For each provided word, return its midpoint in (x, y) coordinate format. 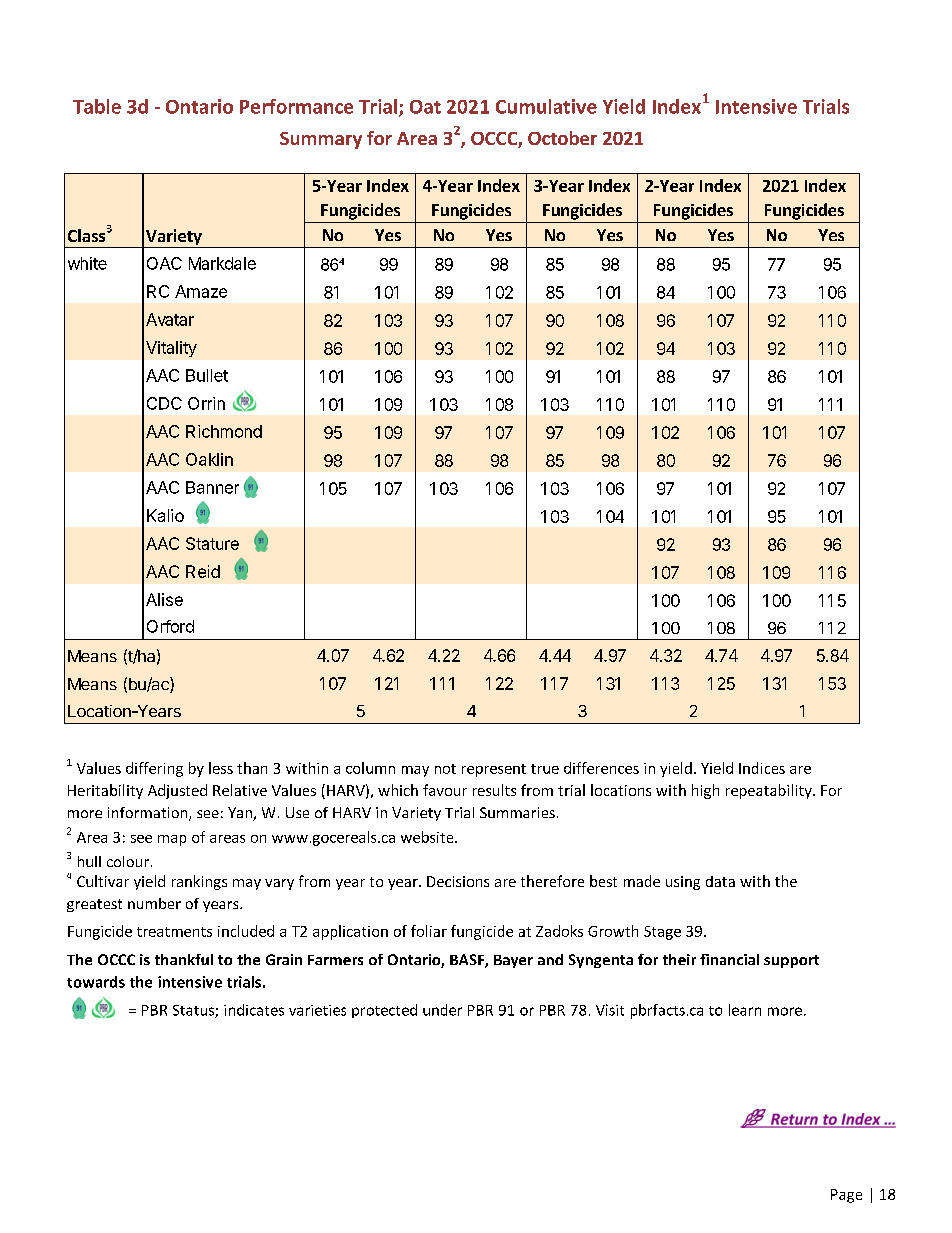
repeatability (770, 791)
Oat (425, 107)
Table (97, 106)
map (172, 840)
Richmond (224, 431)
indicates (254, 1010)
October (562, 138)
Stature (212, 543)
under (442, 1010)
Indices (762, 768)
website (428, 837)
